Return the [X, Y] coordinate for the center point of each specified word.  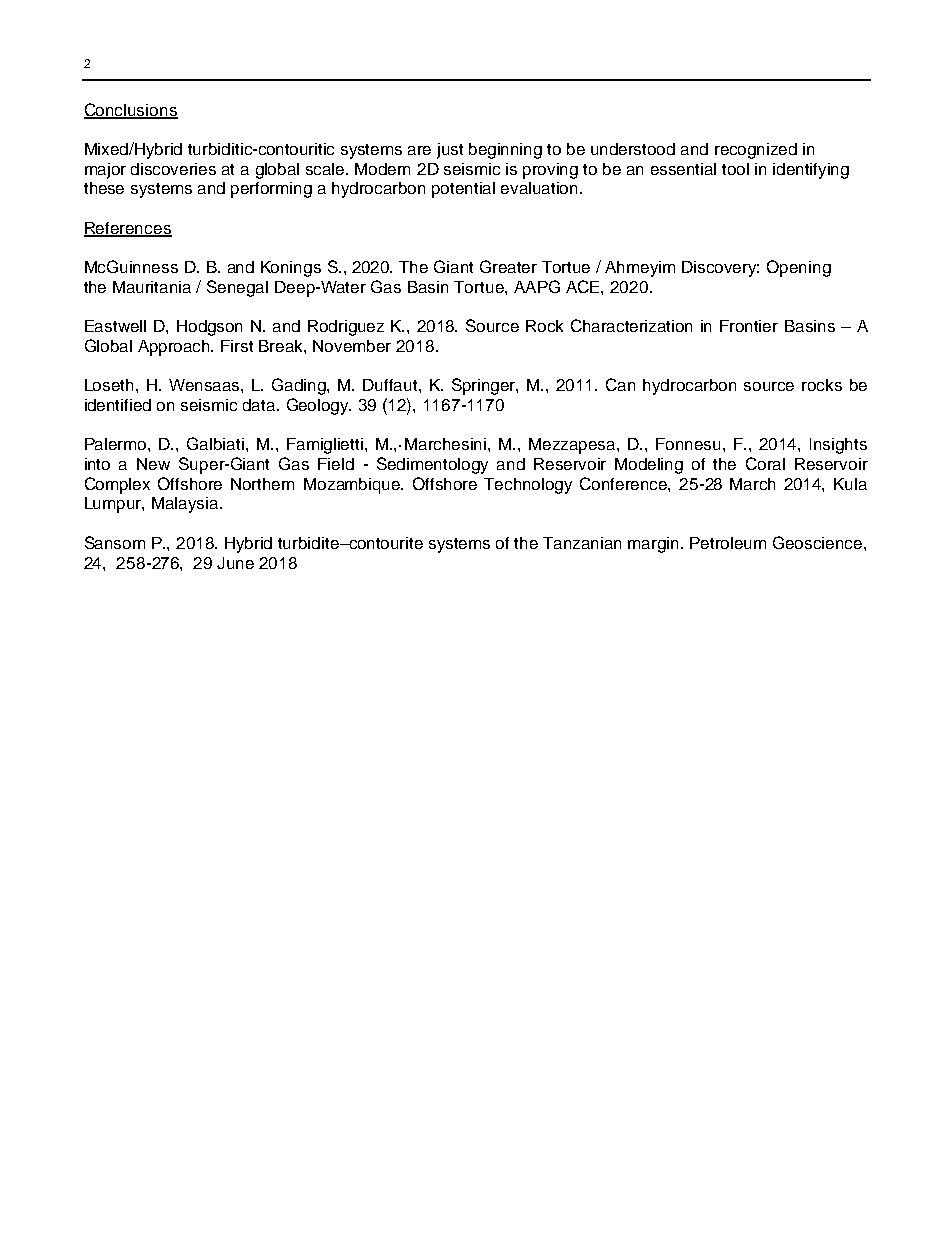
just [450, 151]
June [235, 563]
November [352, 346]
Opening [799, 268]
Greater [508, 266]
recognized [756, 151]
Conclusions [131, 110]
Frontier [749, 326]
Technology [528, 486]
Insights [838, 446]
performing [271, 190]
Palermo [117, 444]
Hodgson [209, 328]
